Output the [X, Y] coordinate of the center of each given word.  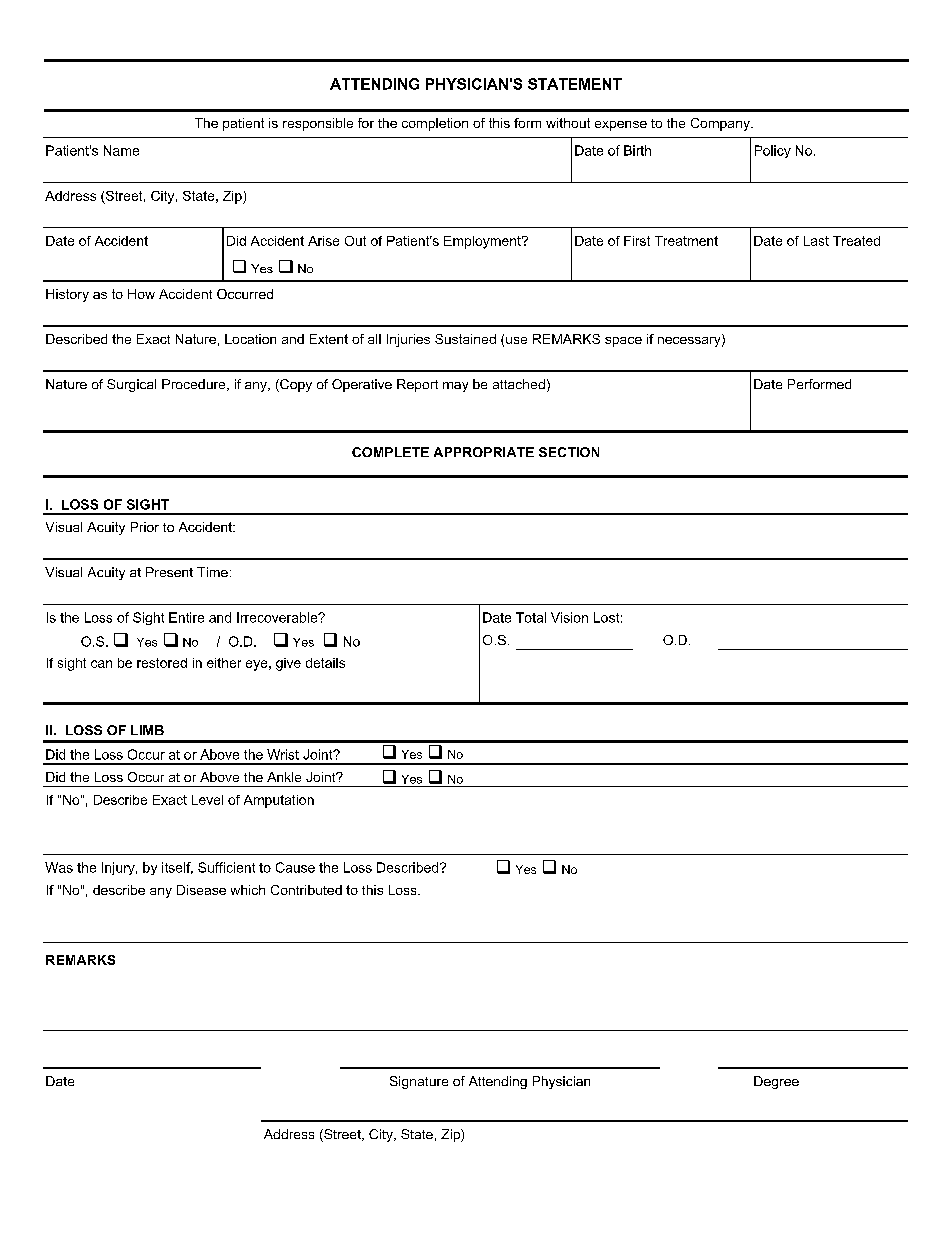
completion [435, 124]
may [455, 387]
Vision [569, 617]
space [623, 342]
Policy [773, 151]
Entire [186, 617]
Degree [776, 1082]
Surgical [131, 385]
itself [177, 868]
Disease [201, 890]
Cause [295, 867]
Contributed [306, 890]
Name [121, 150]
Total [531, 617]
